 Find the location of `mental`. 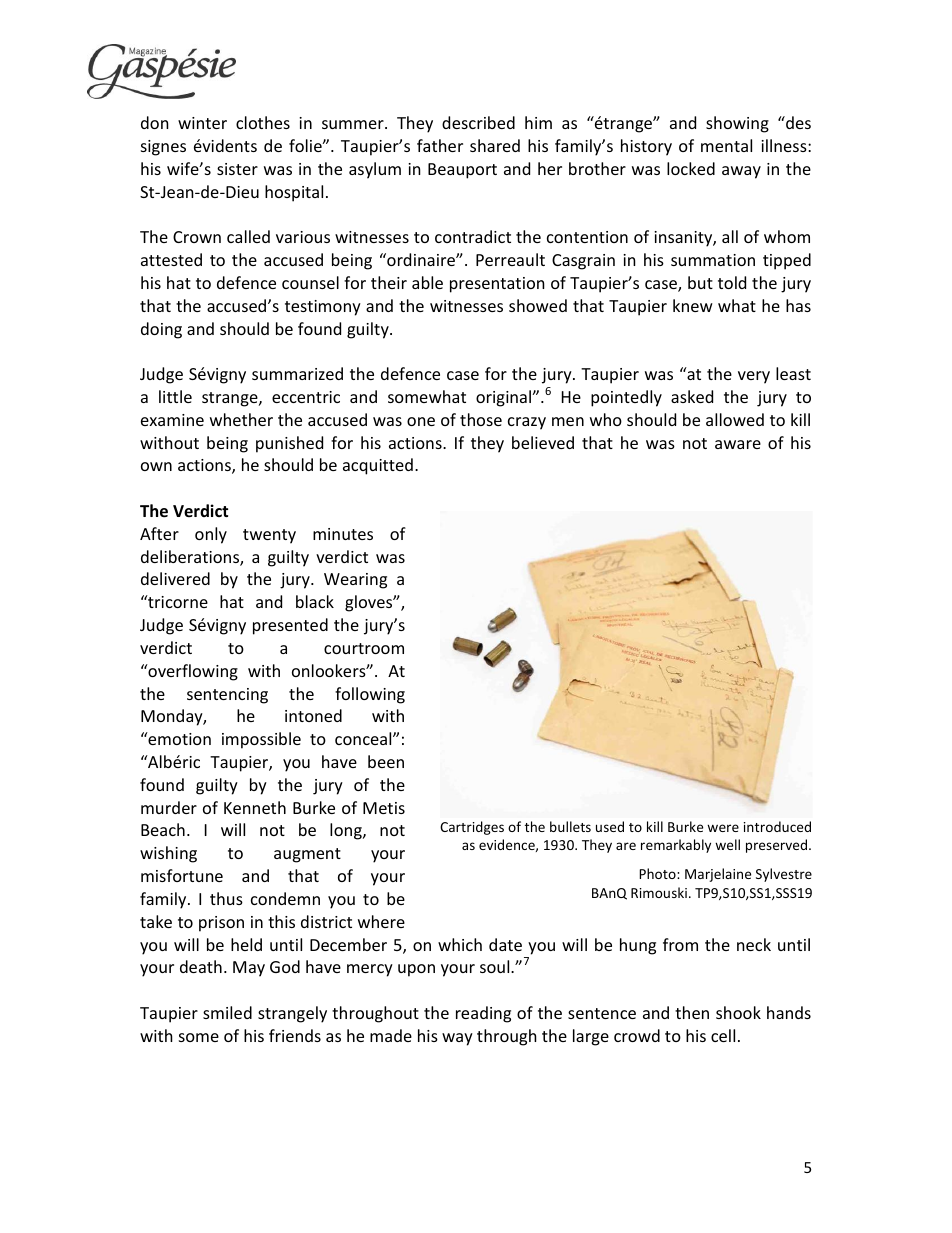

mental is located at coordinates (726, 145).
